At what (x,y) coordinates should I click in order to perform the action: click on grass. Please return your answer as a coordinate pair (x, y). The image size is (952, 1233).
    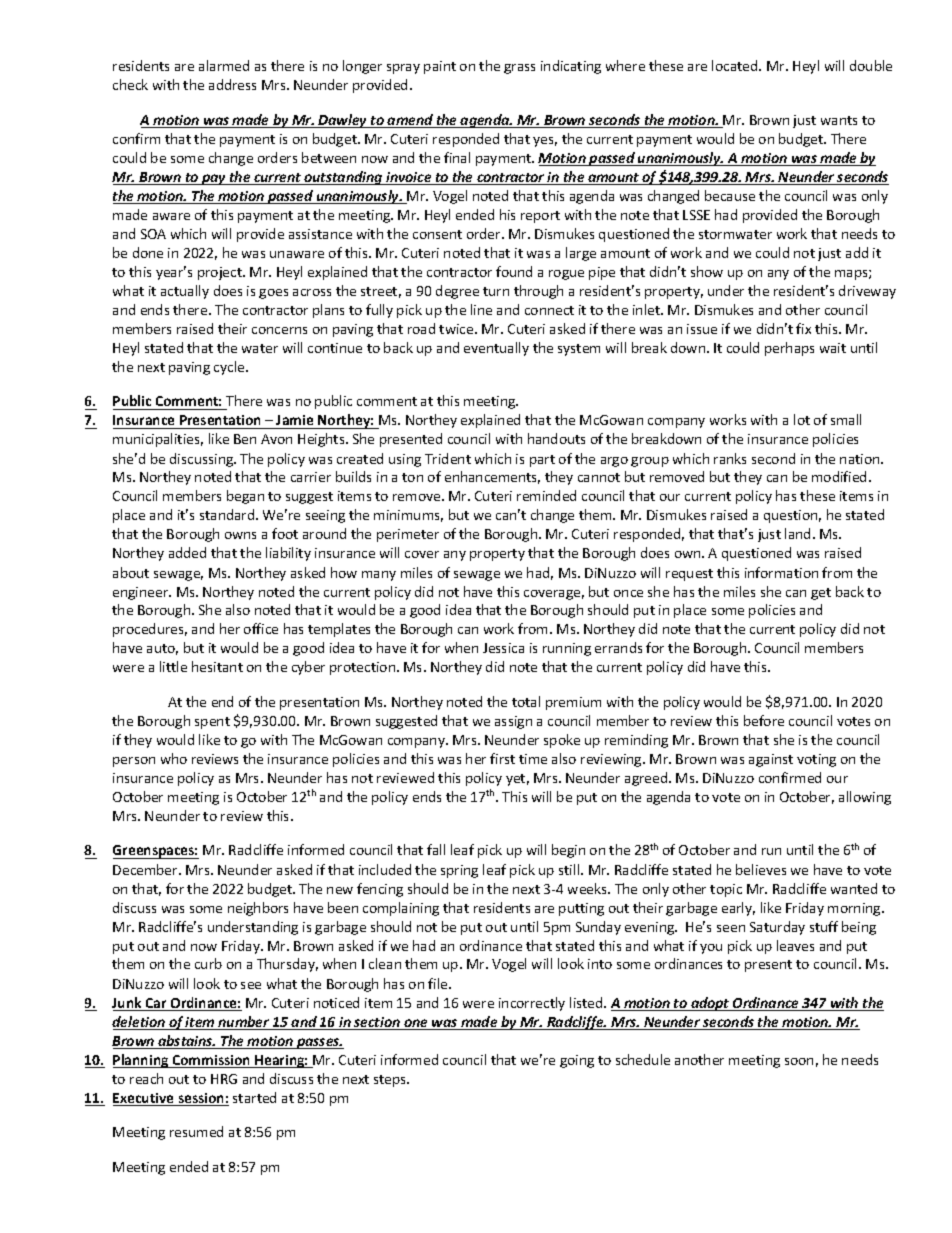
    Looking at the image, I should click on (519, 69).
